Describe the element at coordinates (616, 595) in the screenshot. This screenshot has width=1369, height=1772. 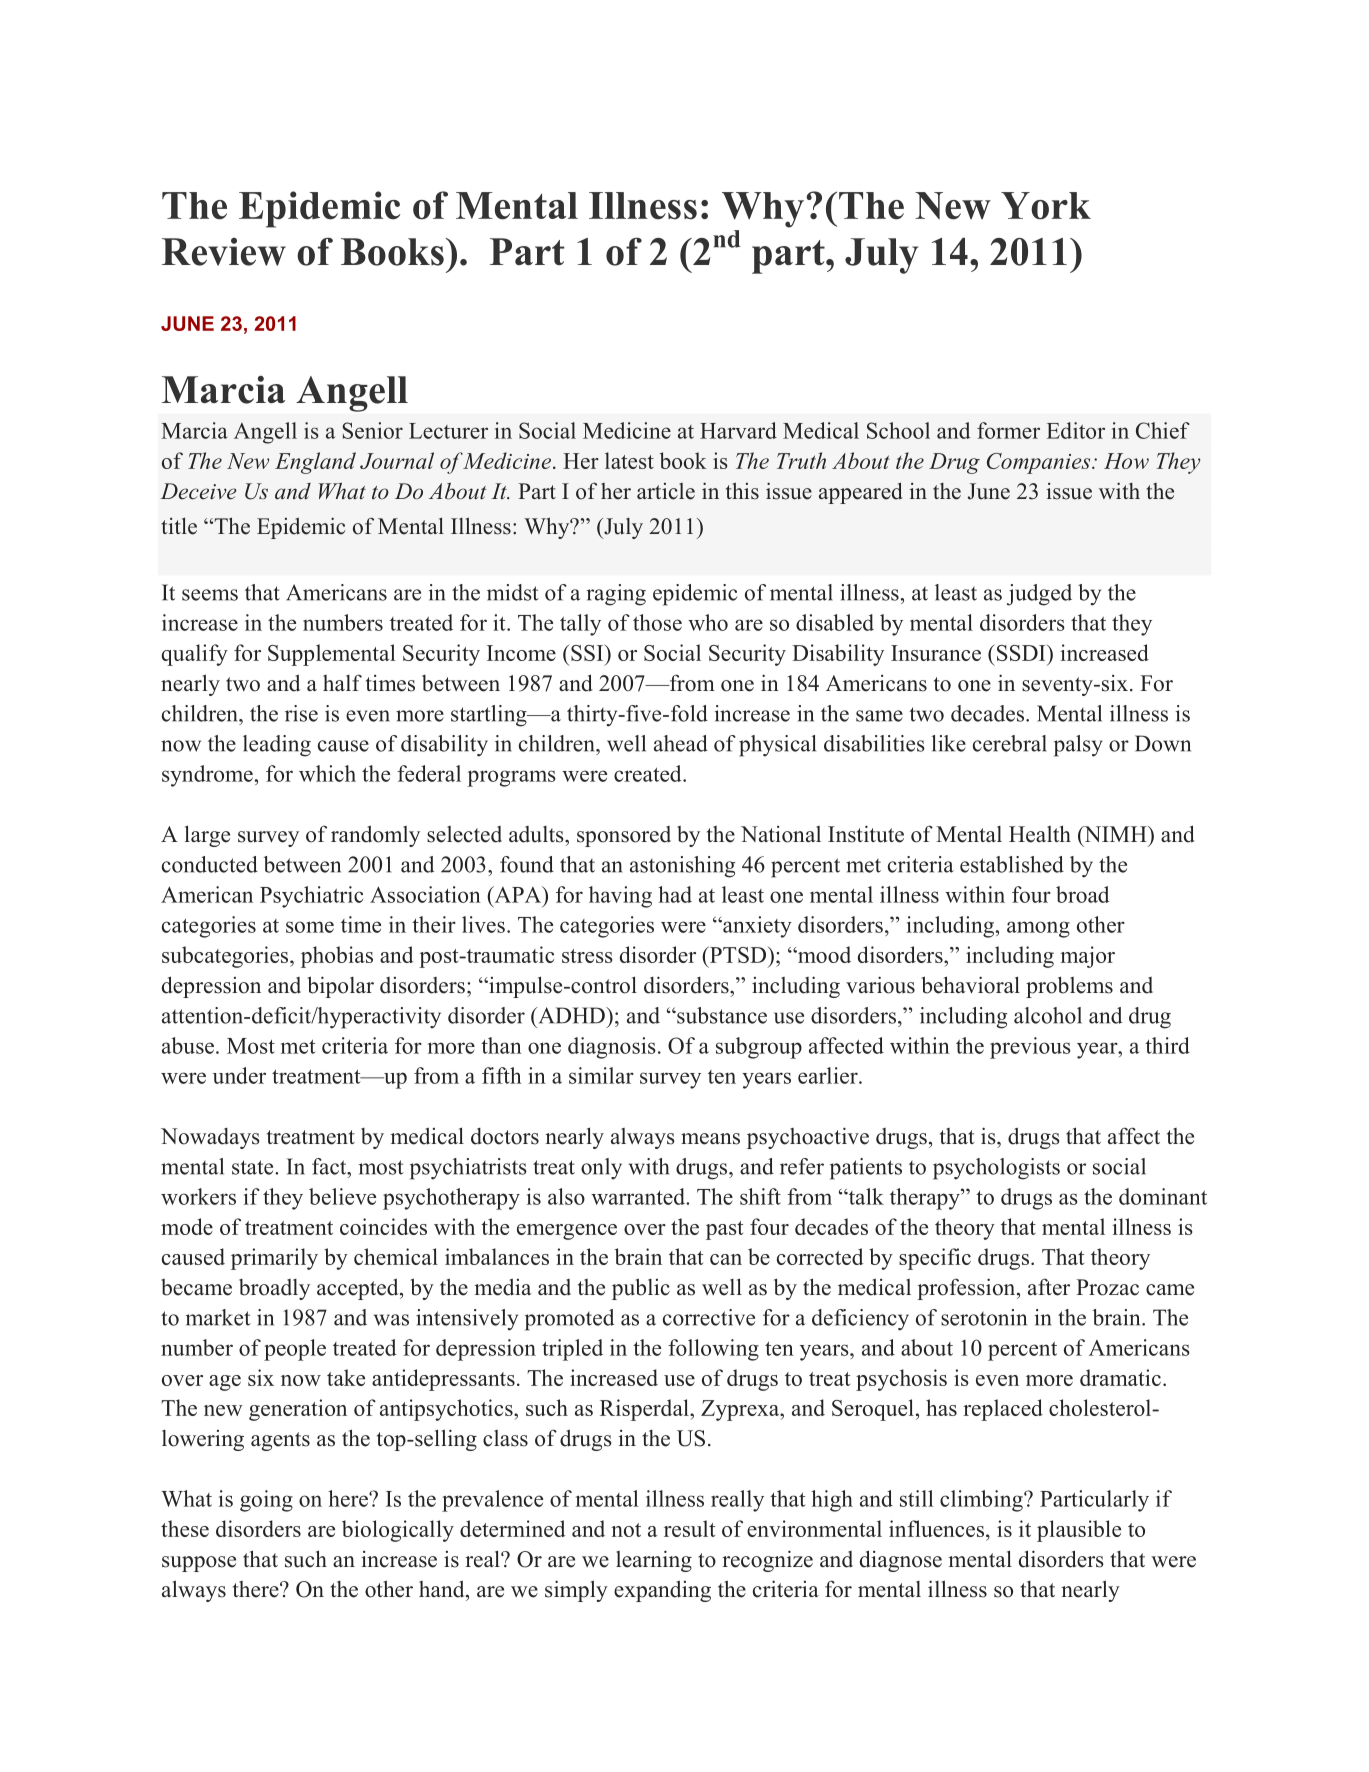
I see `raging` at that location.
